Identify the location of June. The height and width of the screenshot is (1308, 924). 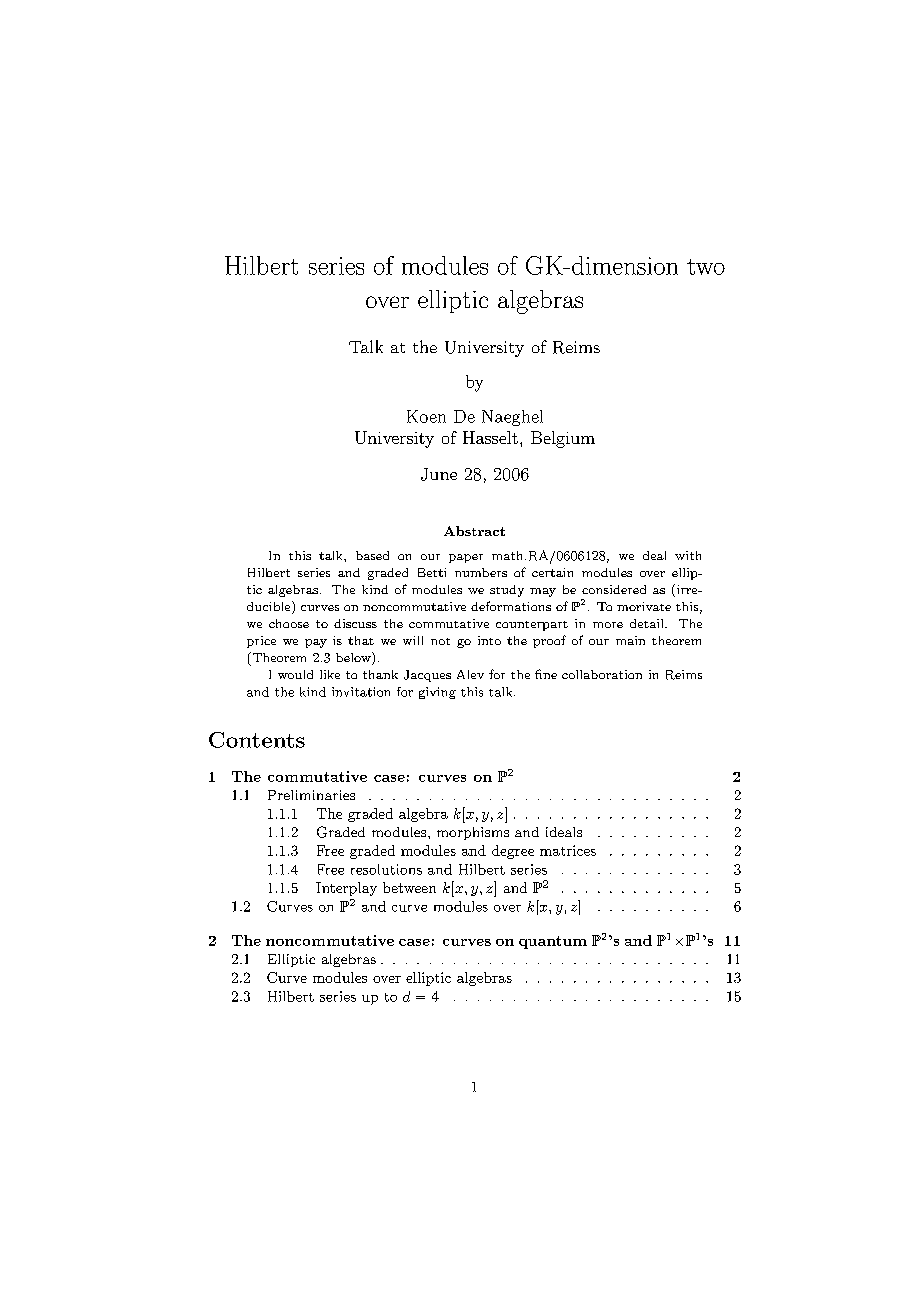
(439, 474).
